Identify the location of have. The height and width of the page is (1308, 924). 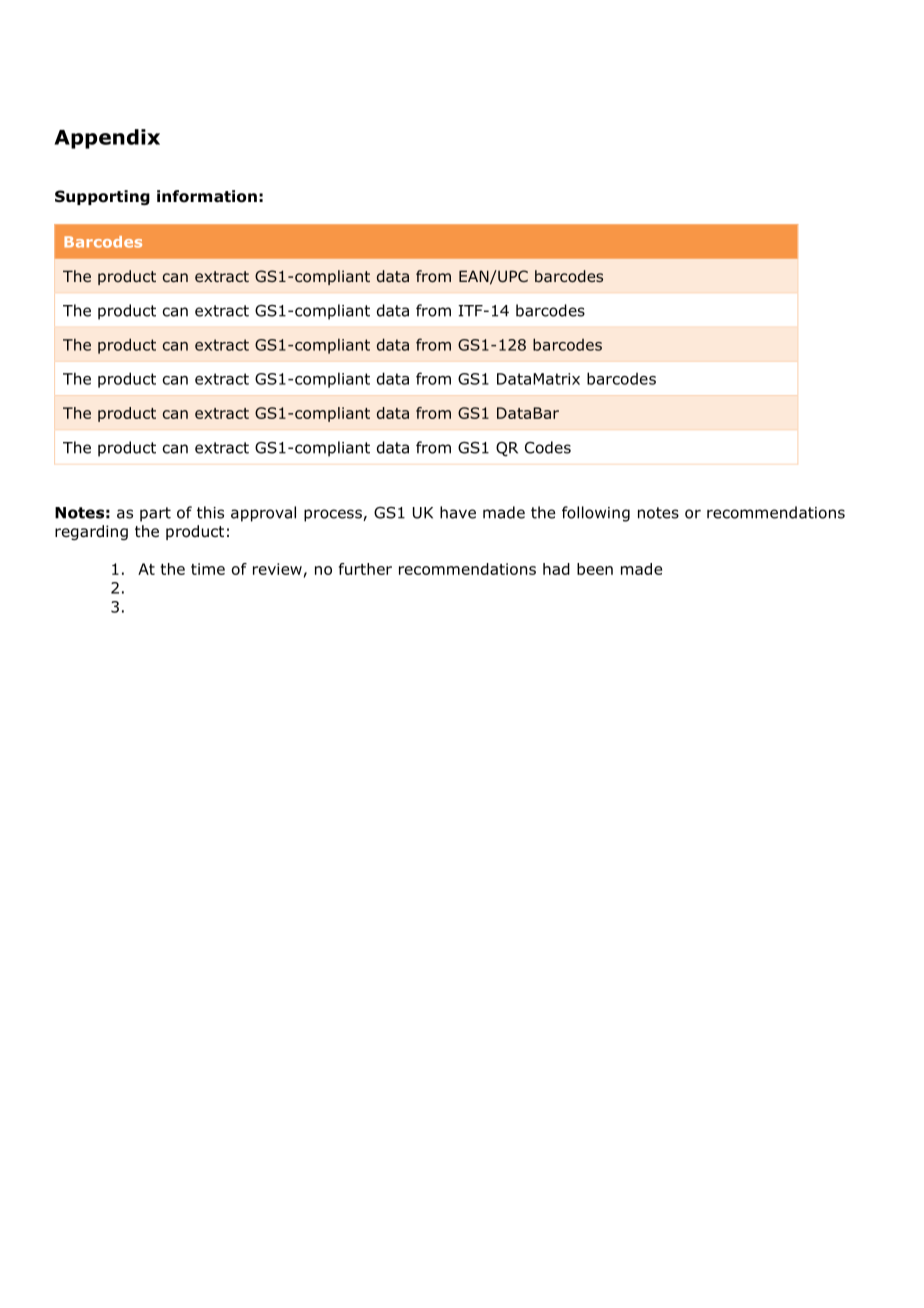
(458, 512).
